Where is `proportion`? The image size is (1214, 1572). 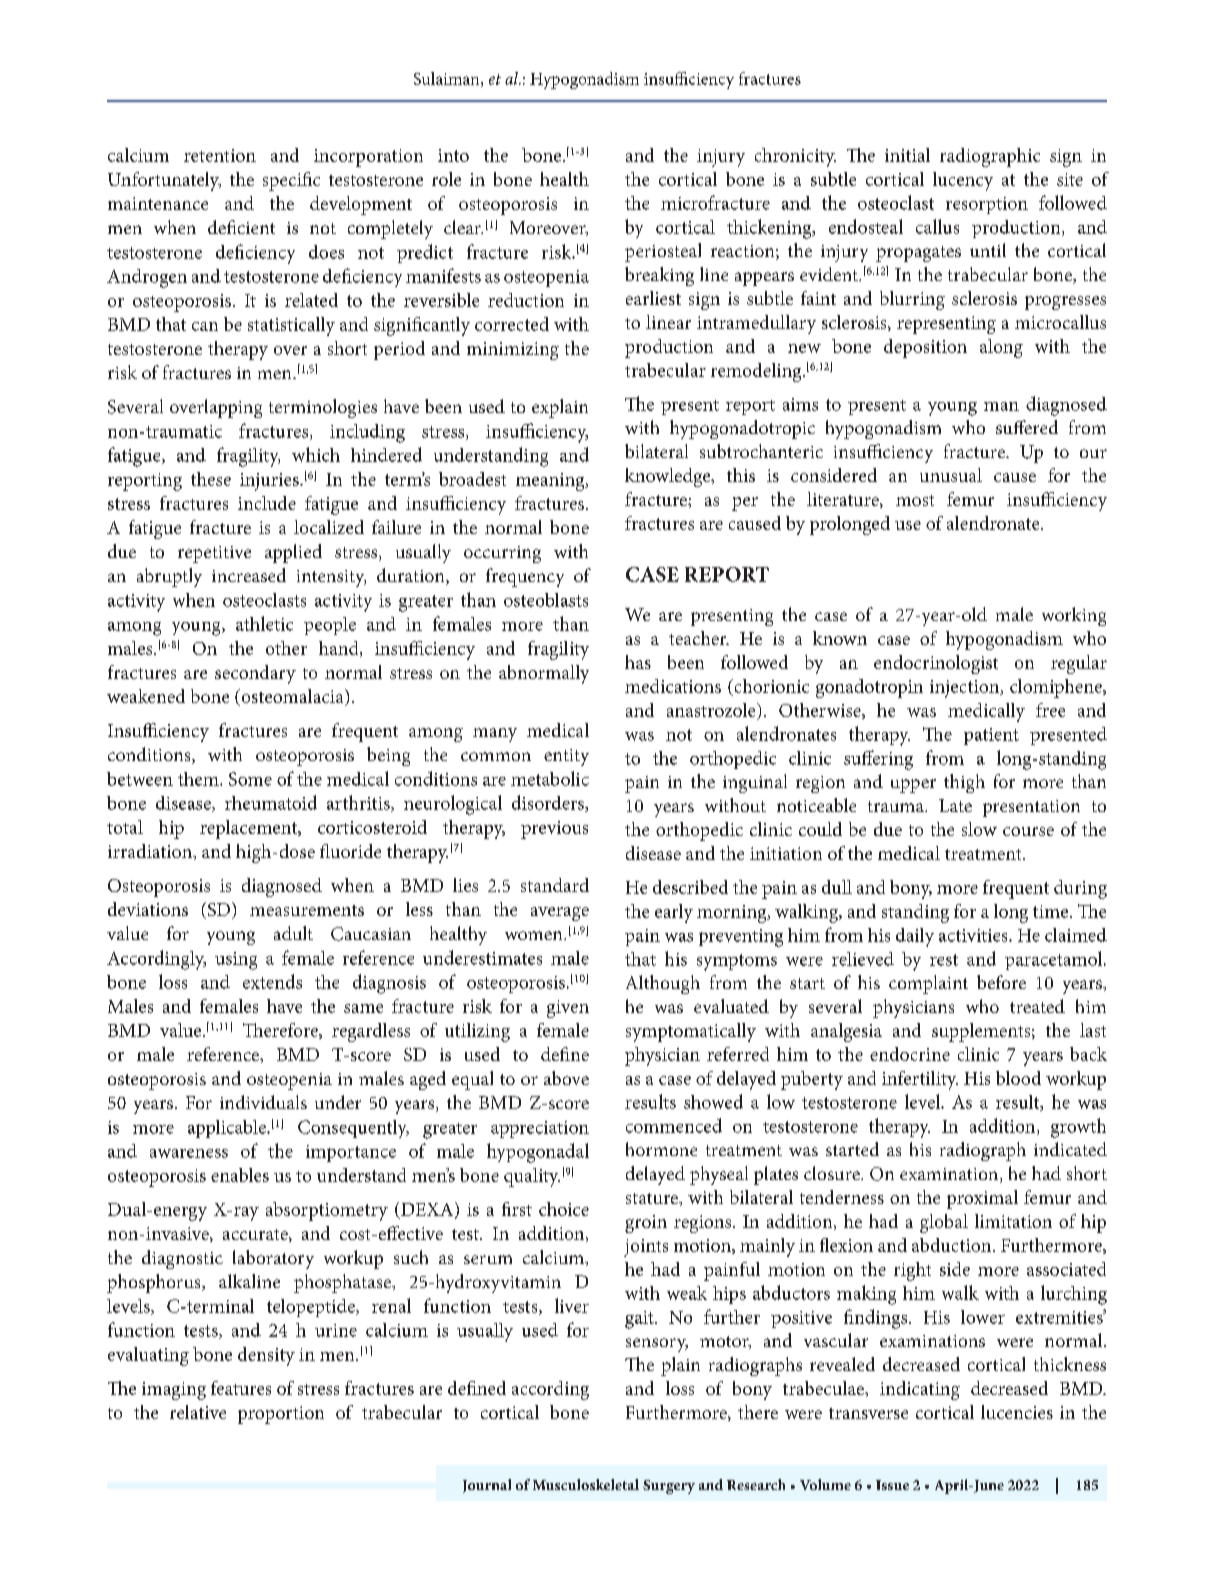 proportion is located at coordinates (281, 1415).
